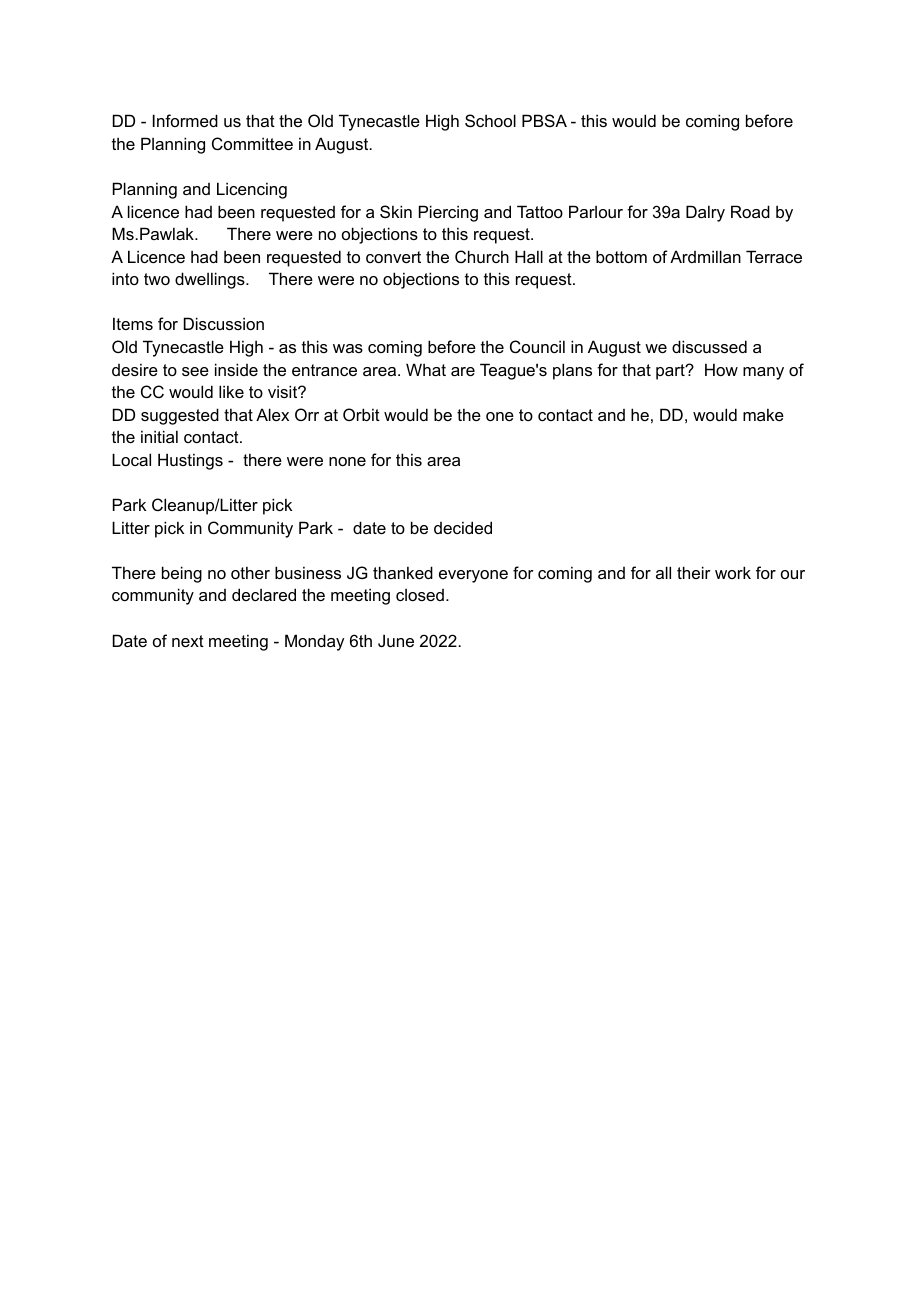  What do you see at coordinates (694, 572) in the screenshot?
I see `their` at bounding box center [694, 572].
